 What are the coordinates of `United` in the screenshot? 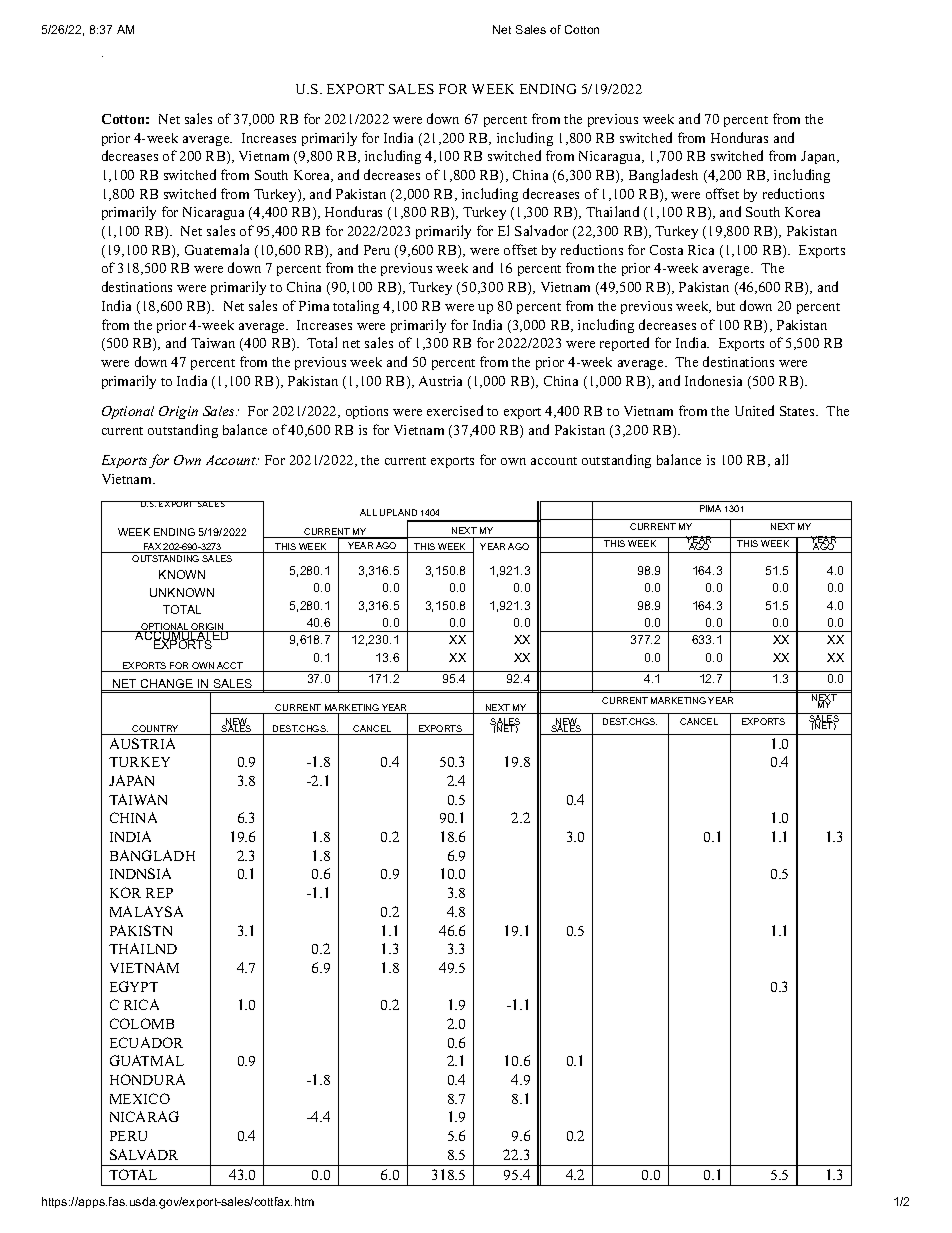 It's located at (754, 410).
